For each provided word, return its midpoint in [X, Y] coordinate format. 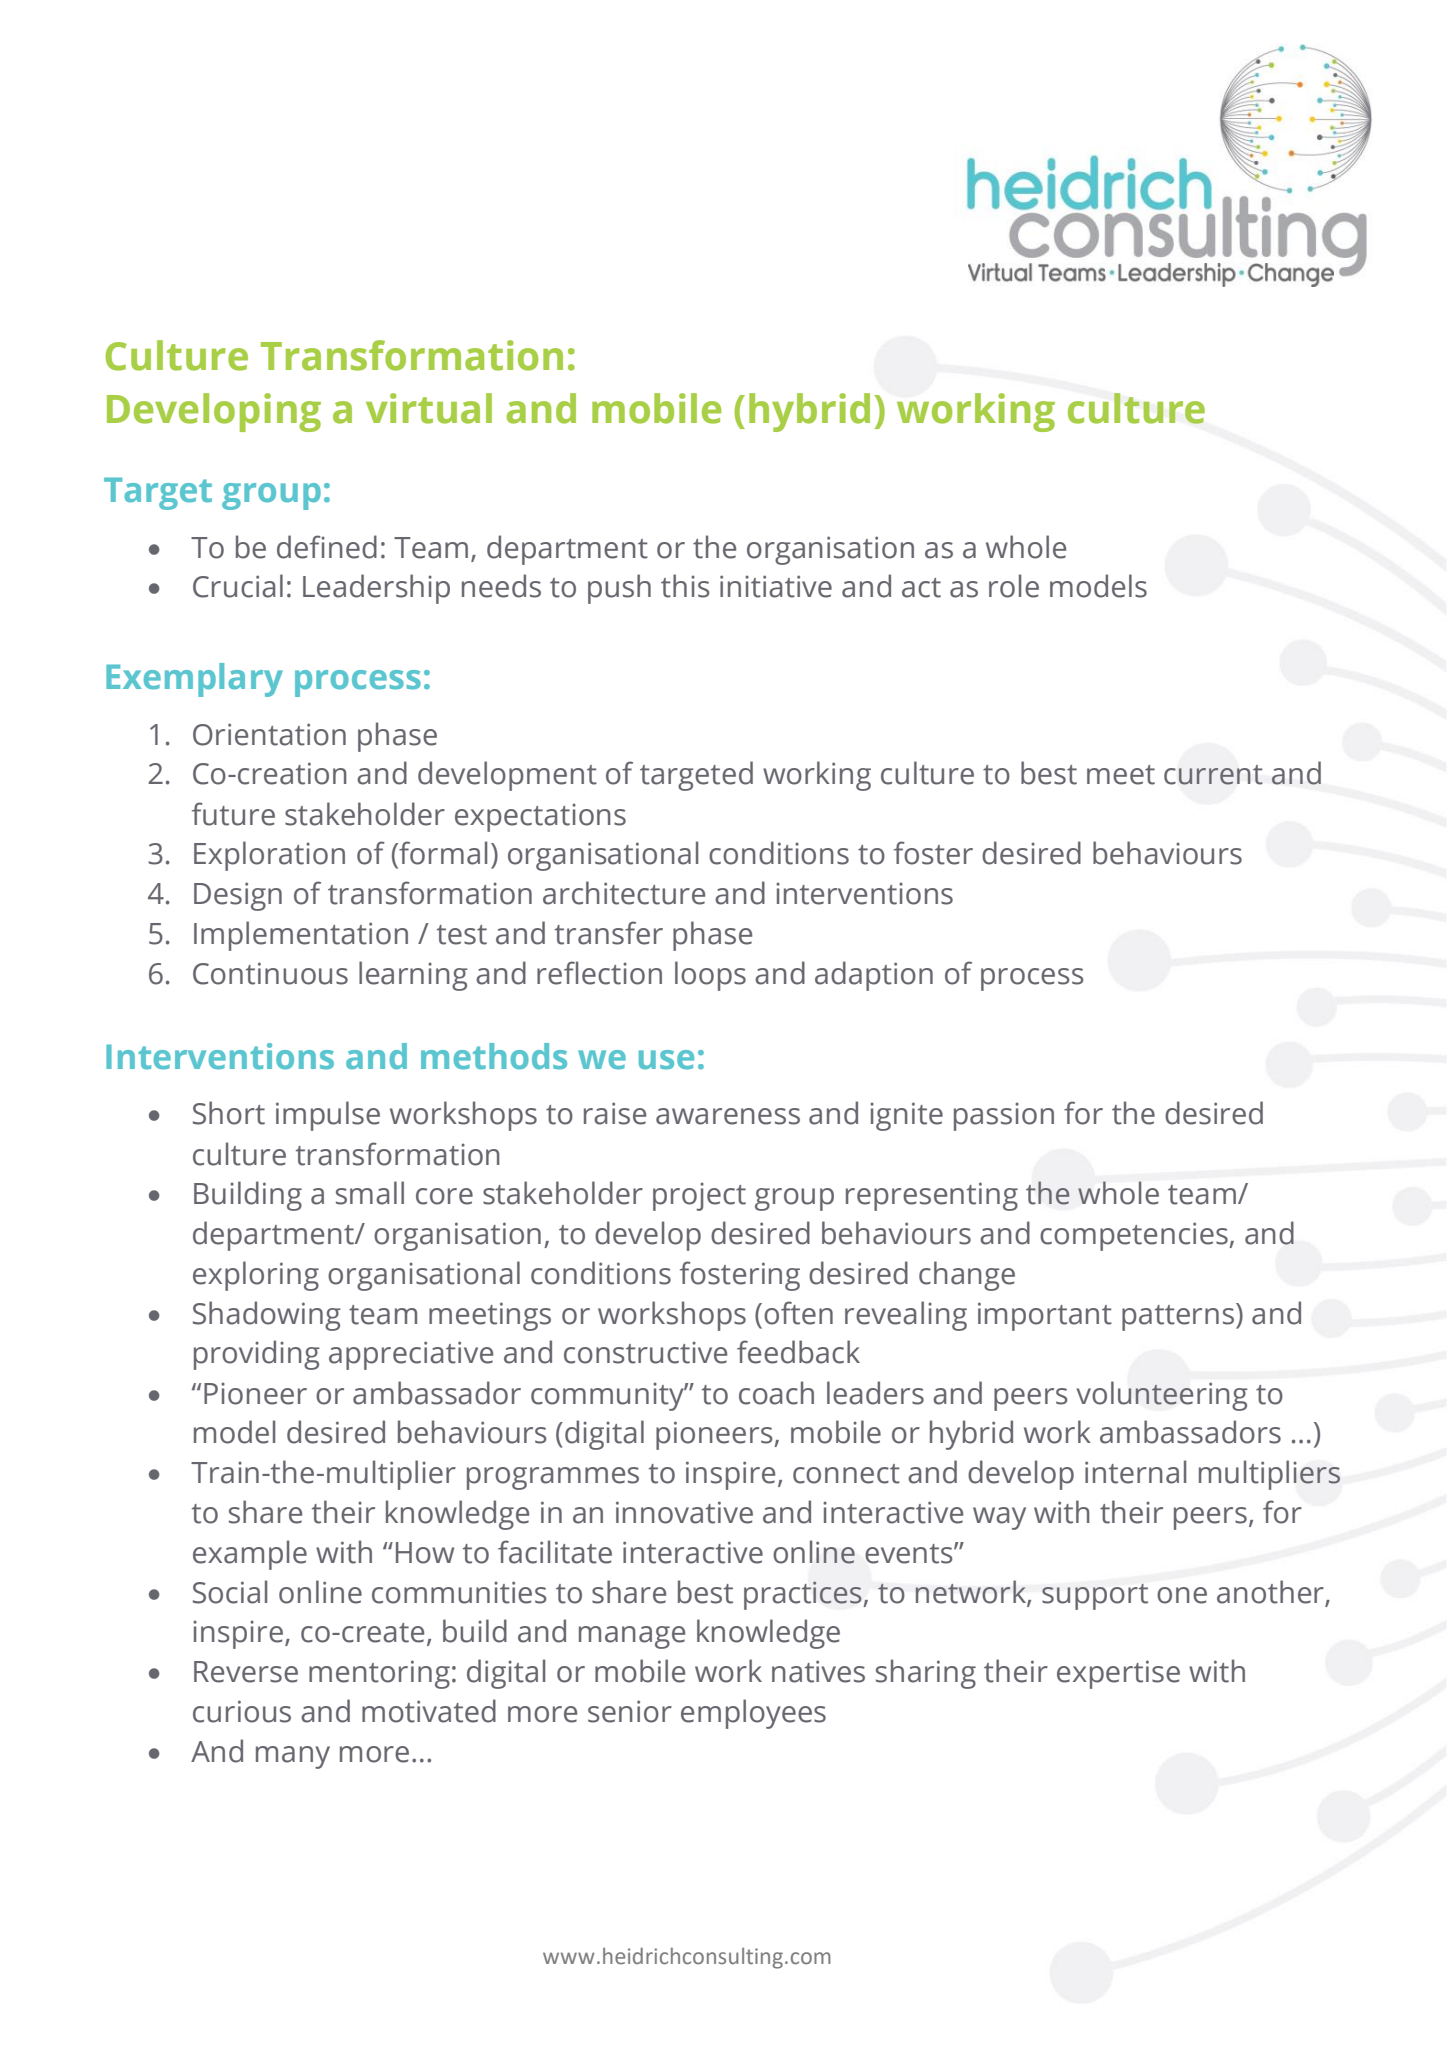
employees [753, 1714]
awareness [728, 1116]
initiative [776, 586]
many [293, 1757]
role [1014, 586]
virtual [429, 408]
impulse [328, 1116]
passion [1004, 1116]
